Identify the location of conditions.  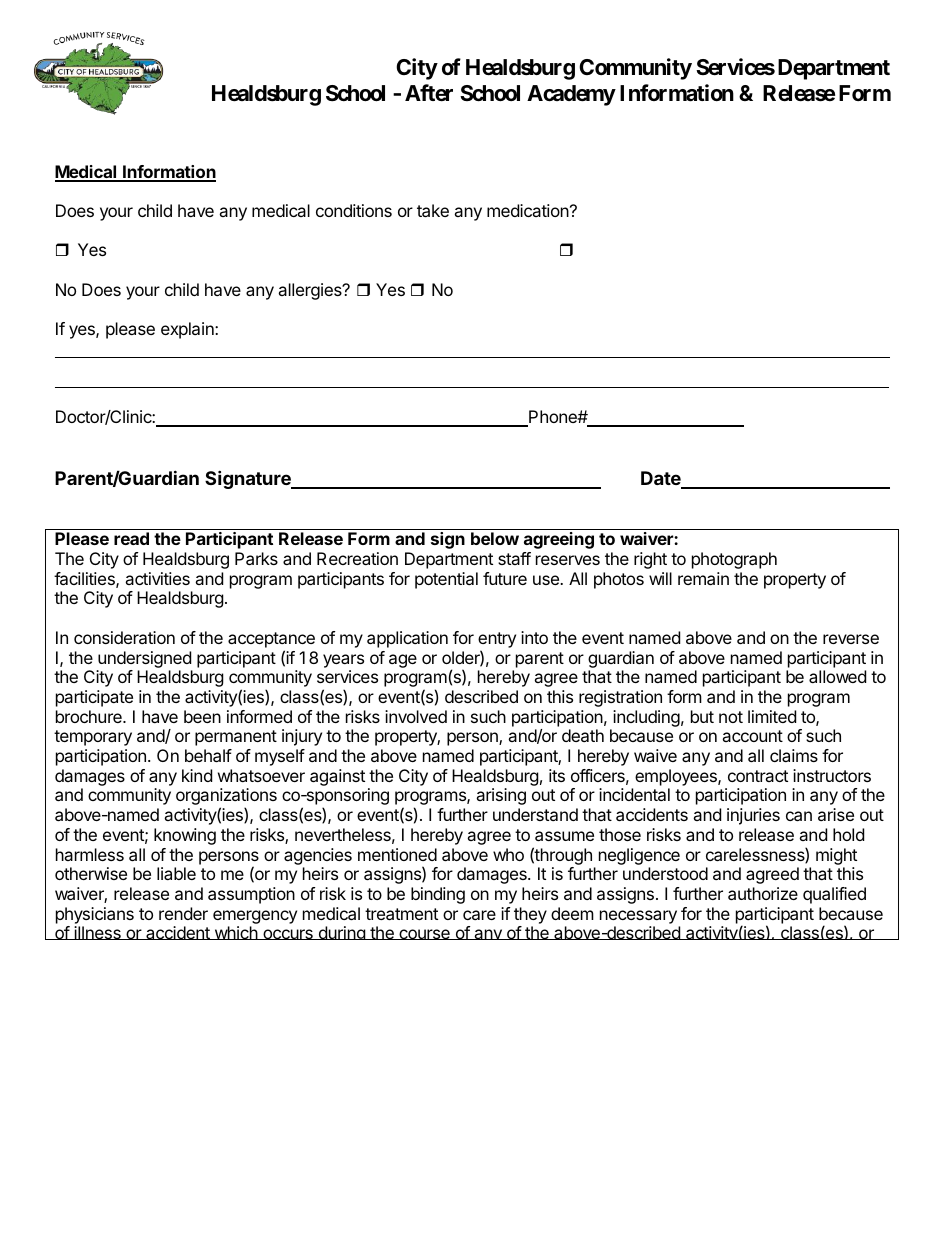
(354, 210).
